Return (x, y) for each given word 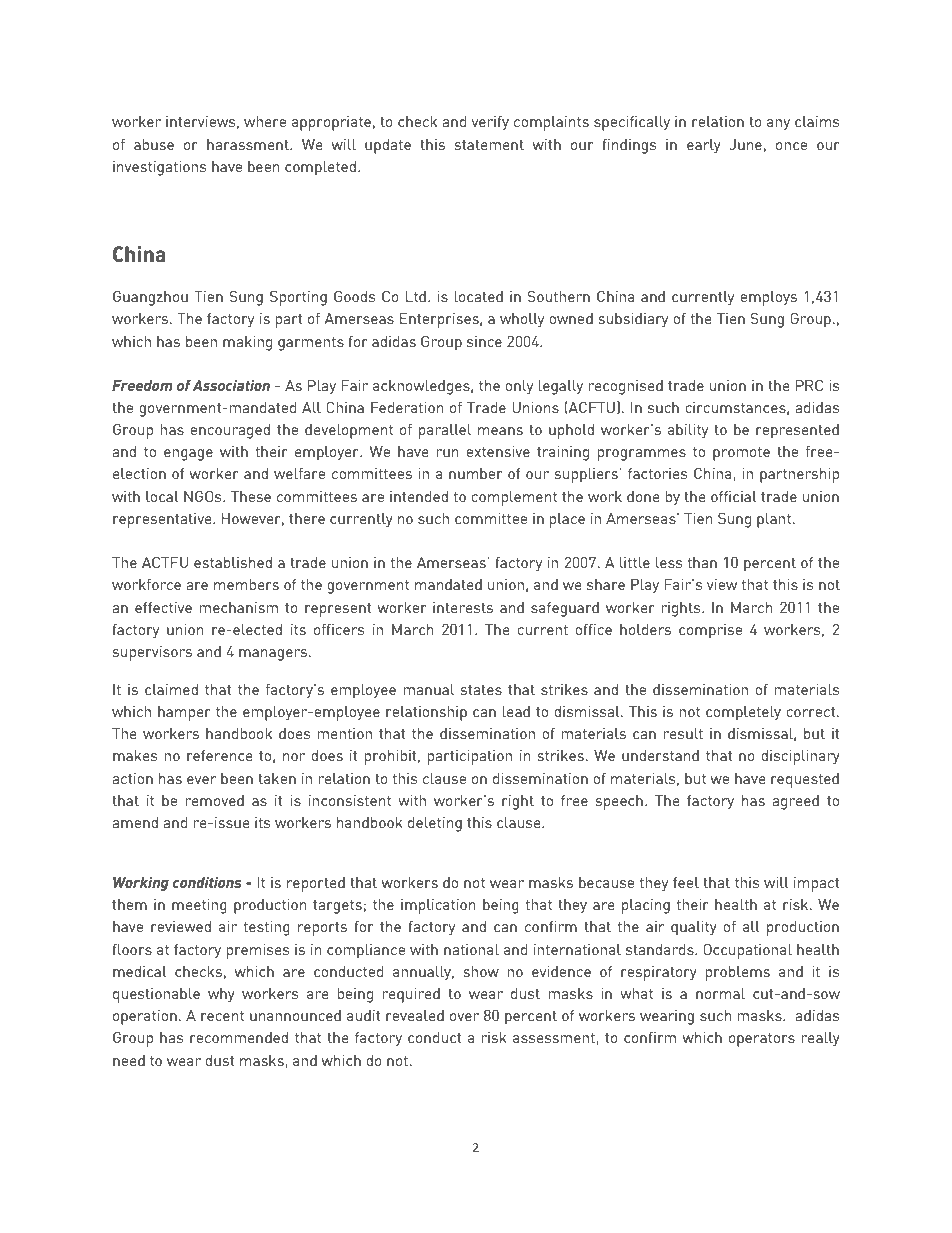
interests (463, 607)
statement (489, 145)
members (246, 584)
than (702, 562)
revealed (415, 1015)
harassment (249, 144)
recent (222, 1016)
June (746, 144)
